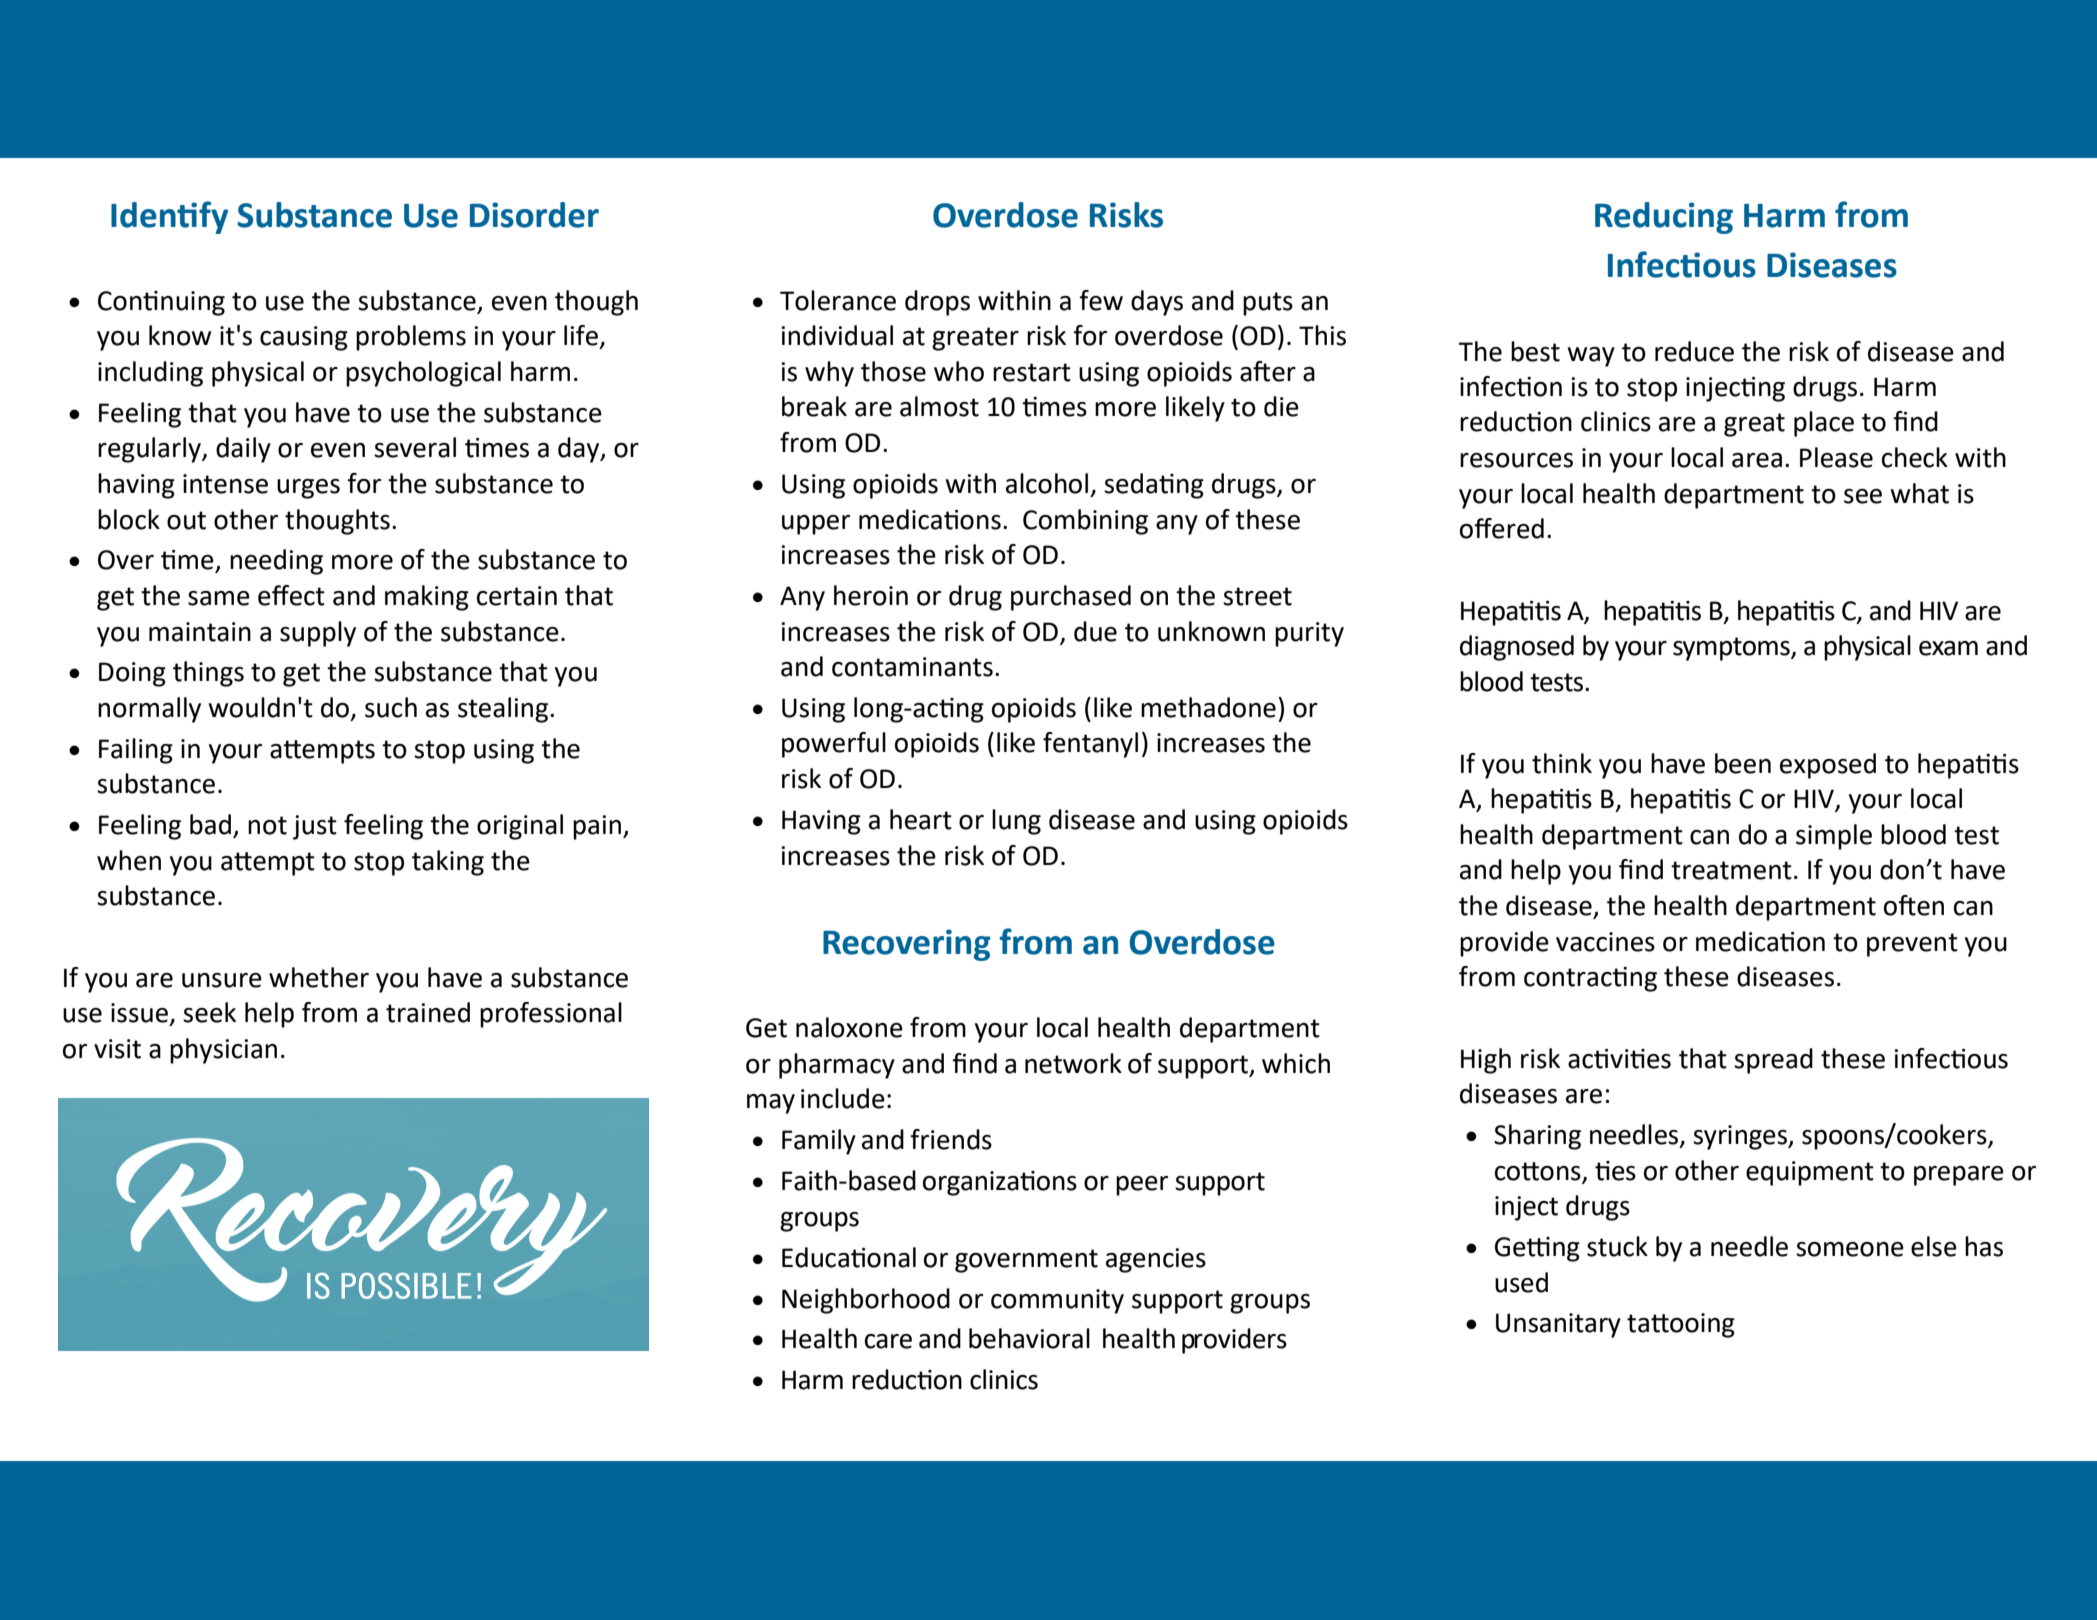 The height and width of the page is (1620, 2097). I want to click on physician, so click(223, 1051).
